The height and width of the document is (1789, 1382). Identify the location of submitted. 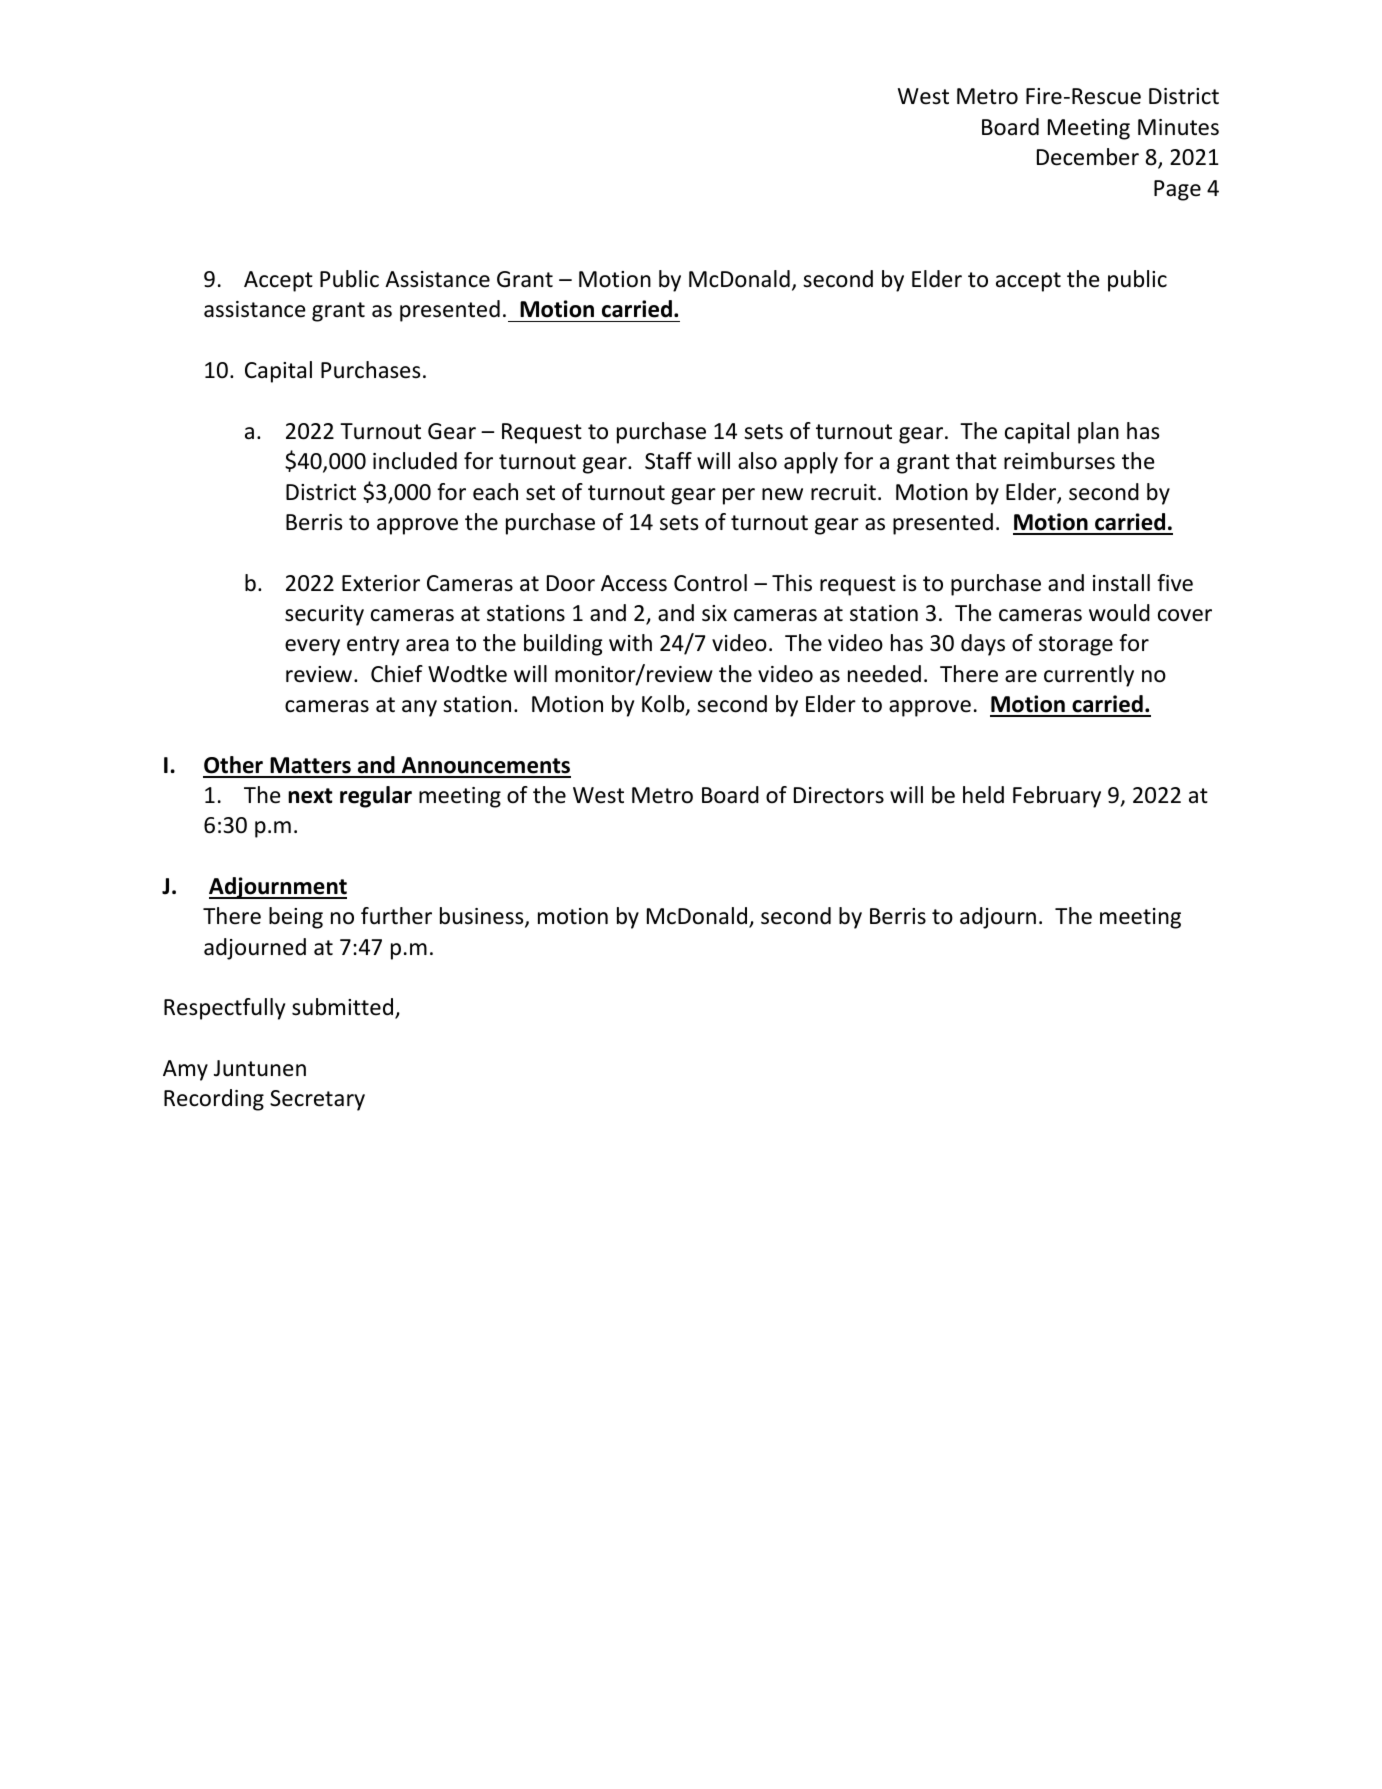
(342, 1007).
